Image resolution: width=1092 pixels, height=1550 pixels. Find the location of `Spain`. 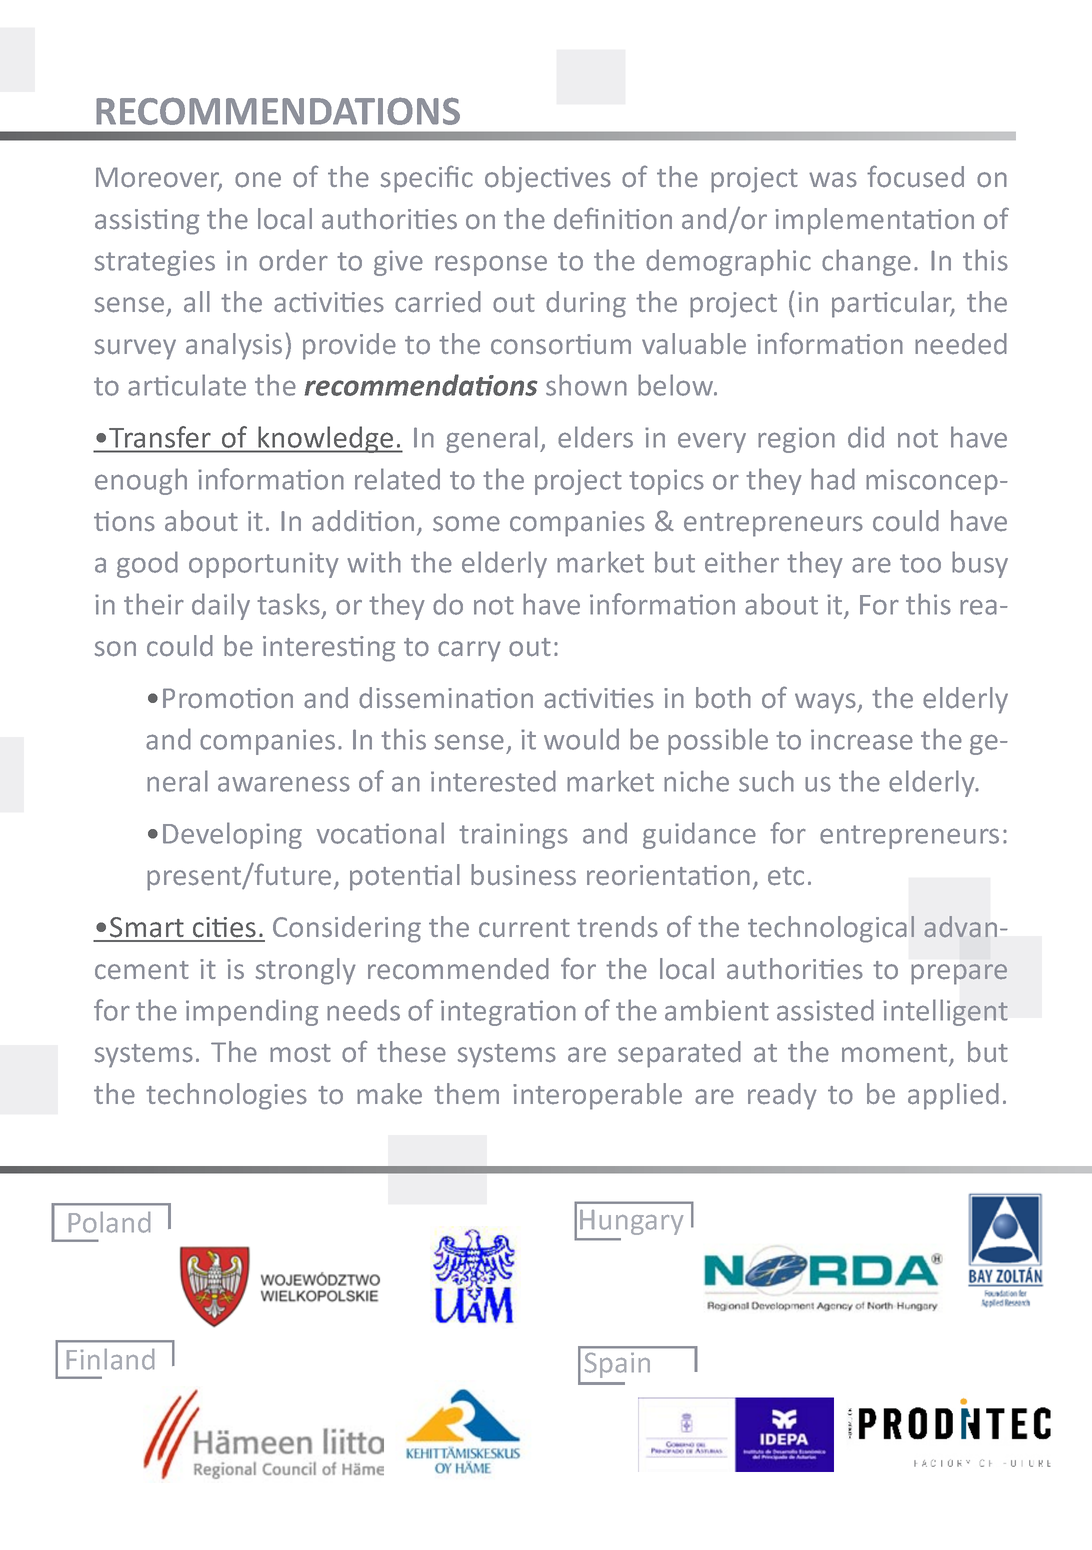

Spain is located at coordinates (617, 1365).
